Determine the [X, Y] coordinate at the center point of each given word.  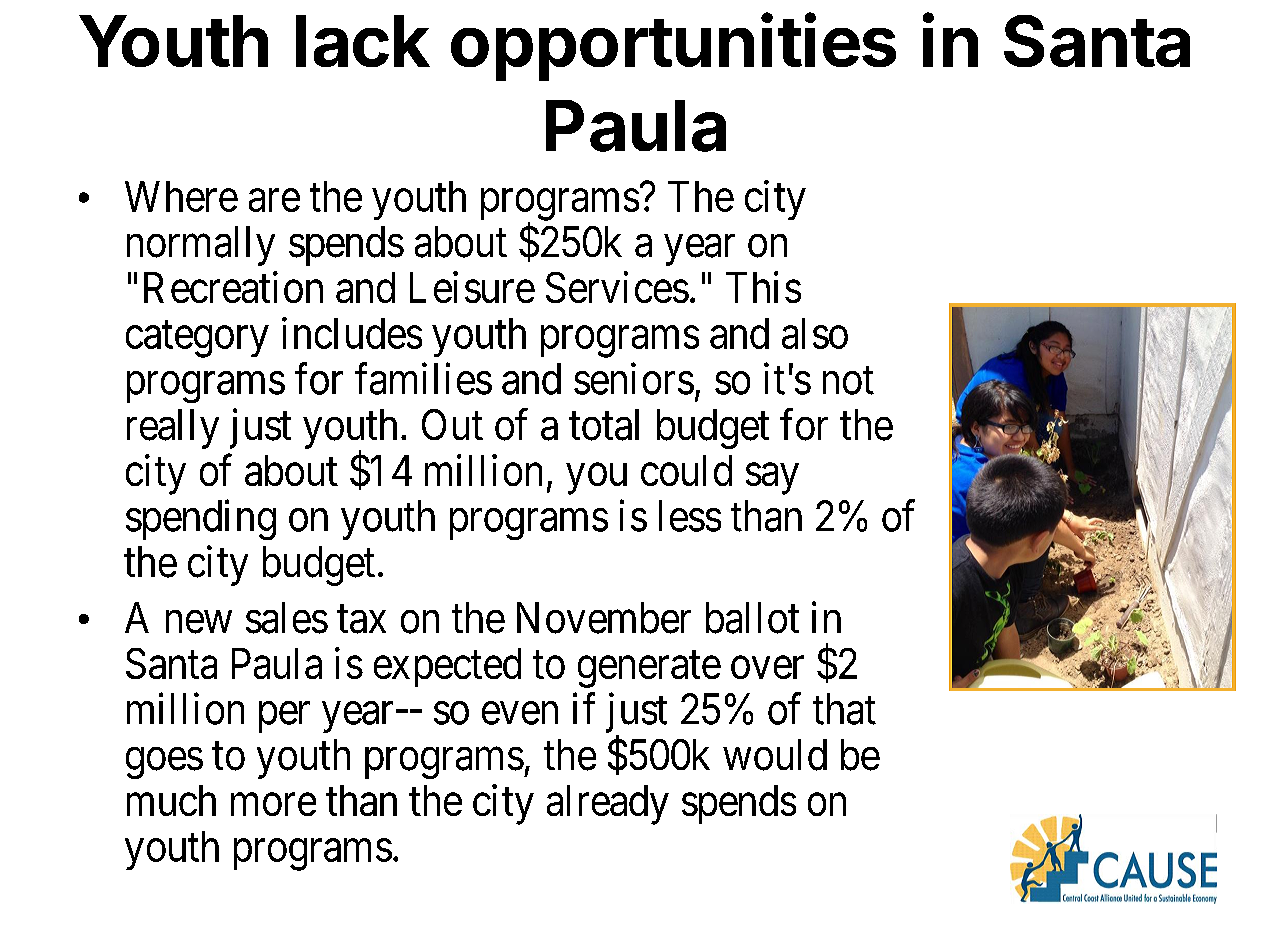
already [608, 805]
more [273, 805]
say [772, 479]
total [604, 425]
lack [363, 41]
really [173, 429]
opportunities [673, 47]
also [815, 333]
